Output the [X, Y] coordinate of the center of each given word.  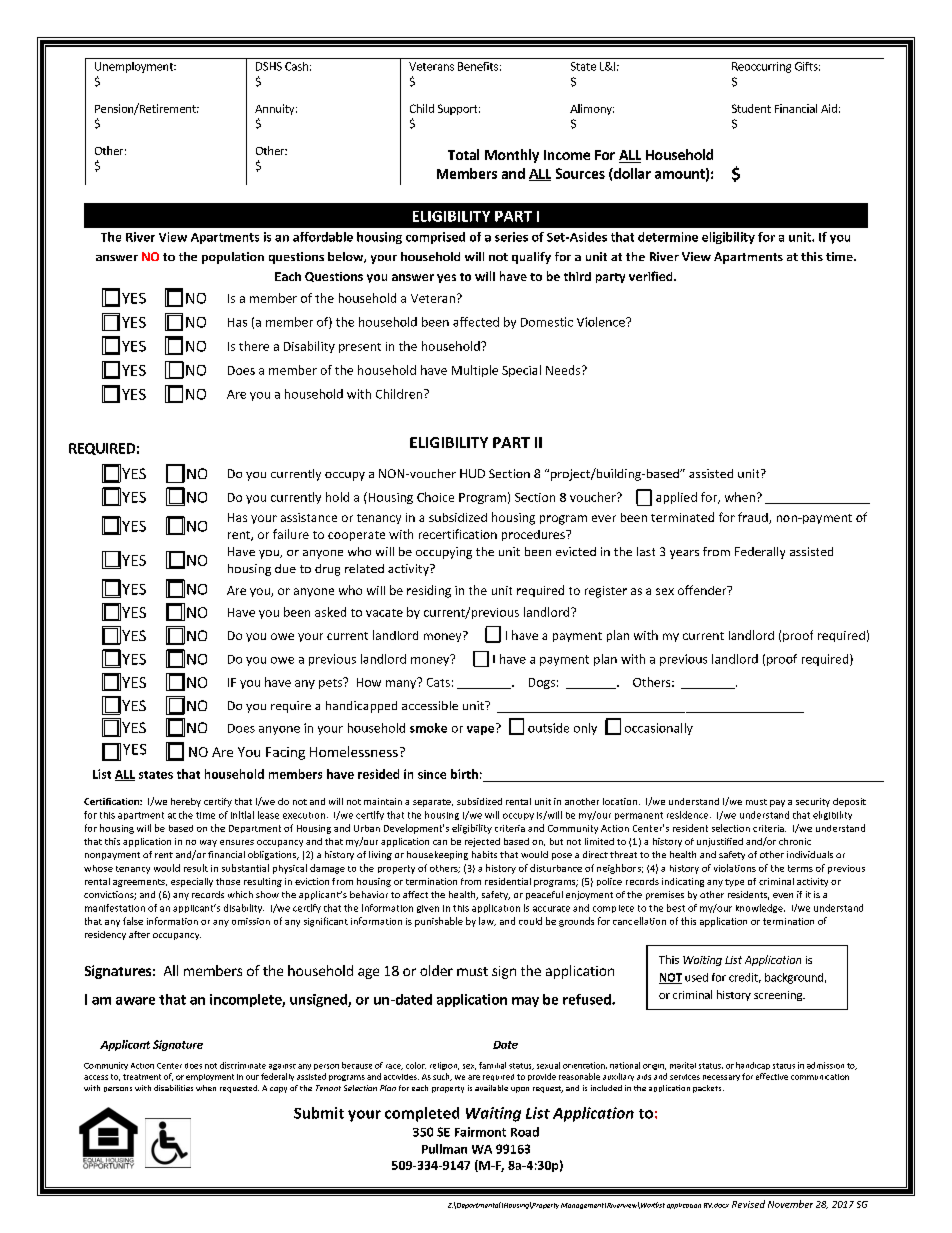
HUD [472, 473]
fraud [754, 518]
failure [291, 534]
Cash [296, 66]
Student [751, 108]
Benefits [478, 66]
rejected [482, 842]
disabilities [173, 1088]
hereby [186, 802]
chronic [795, 841]
